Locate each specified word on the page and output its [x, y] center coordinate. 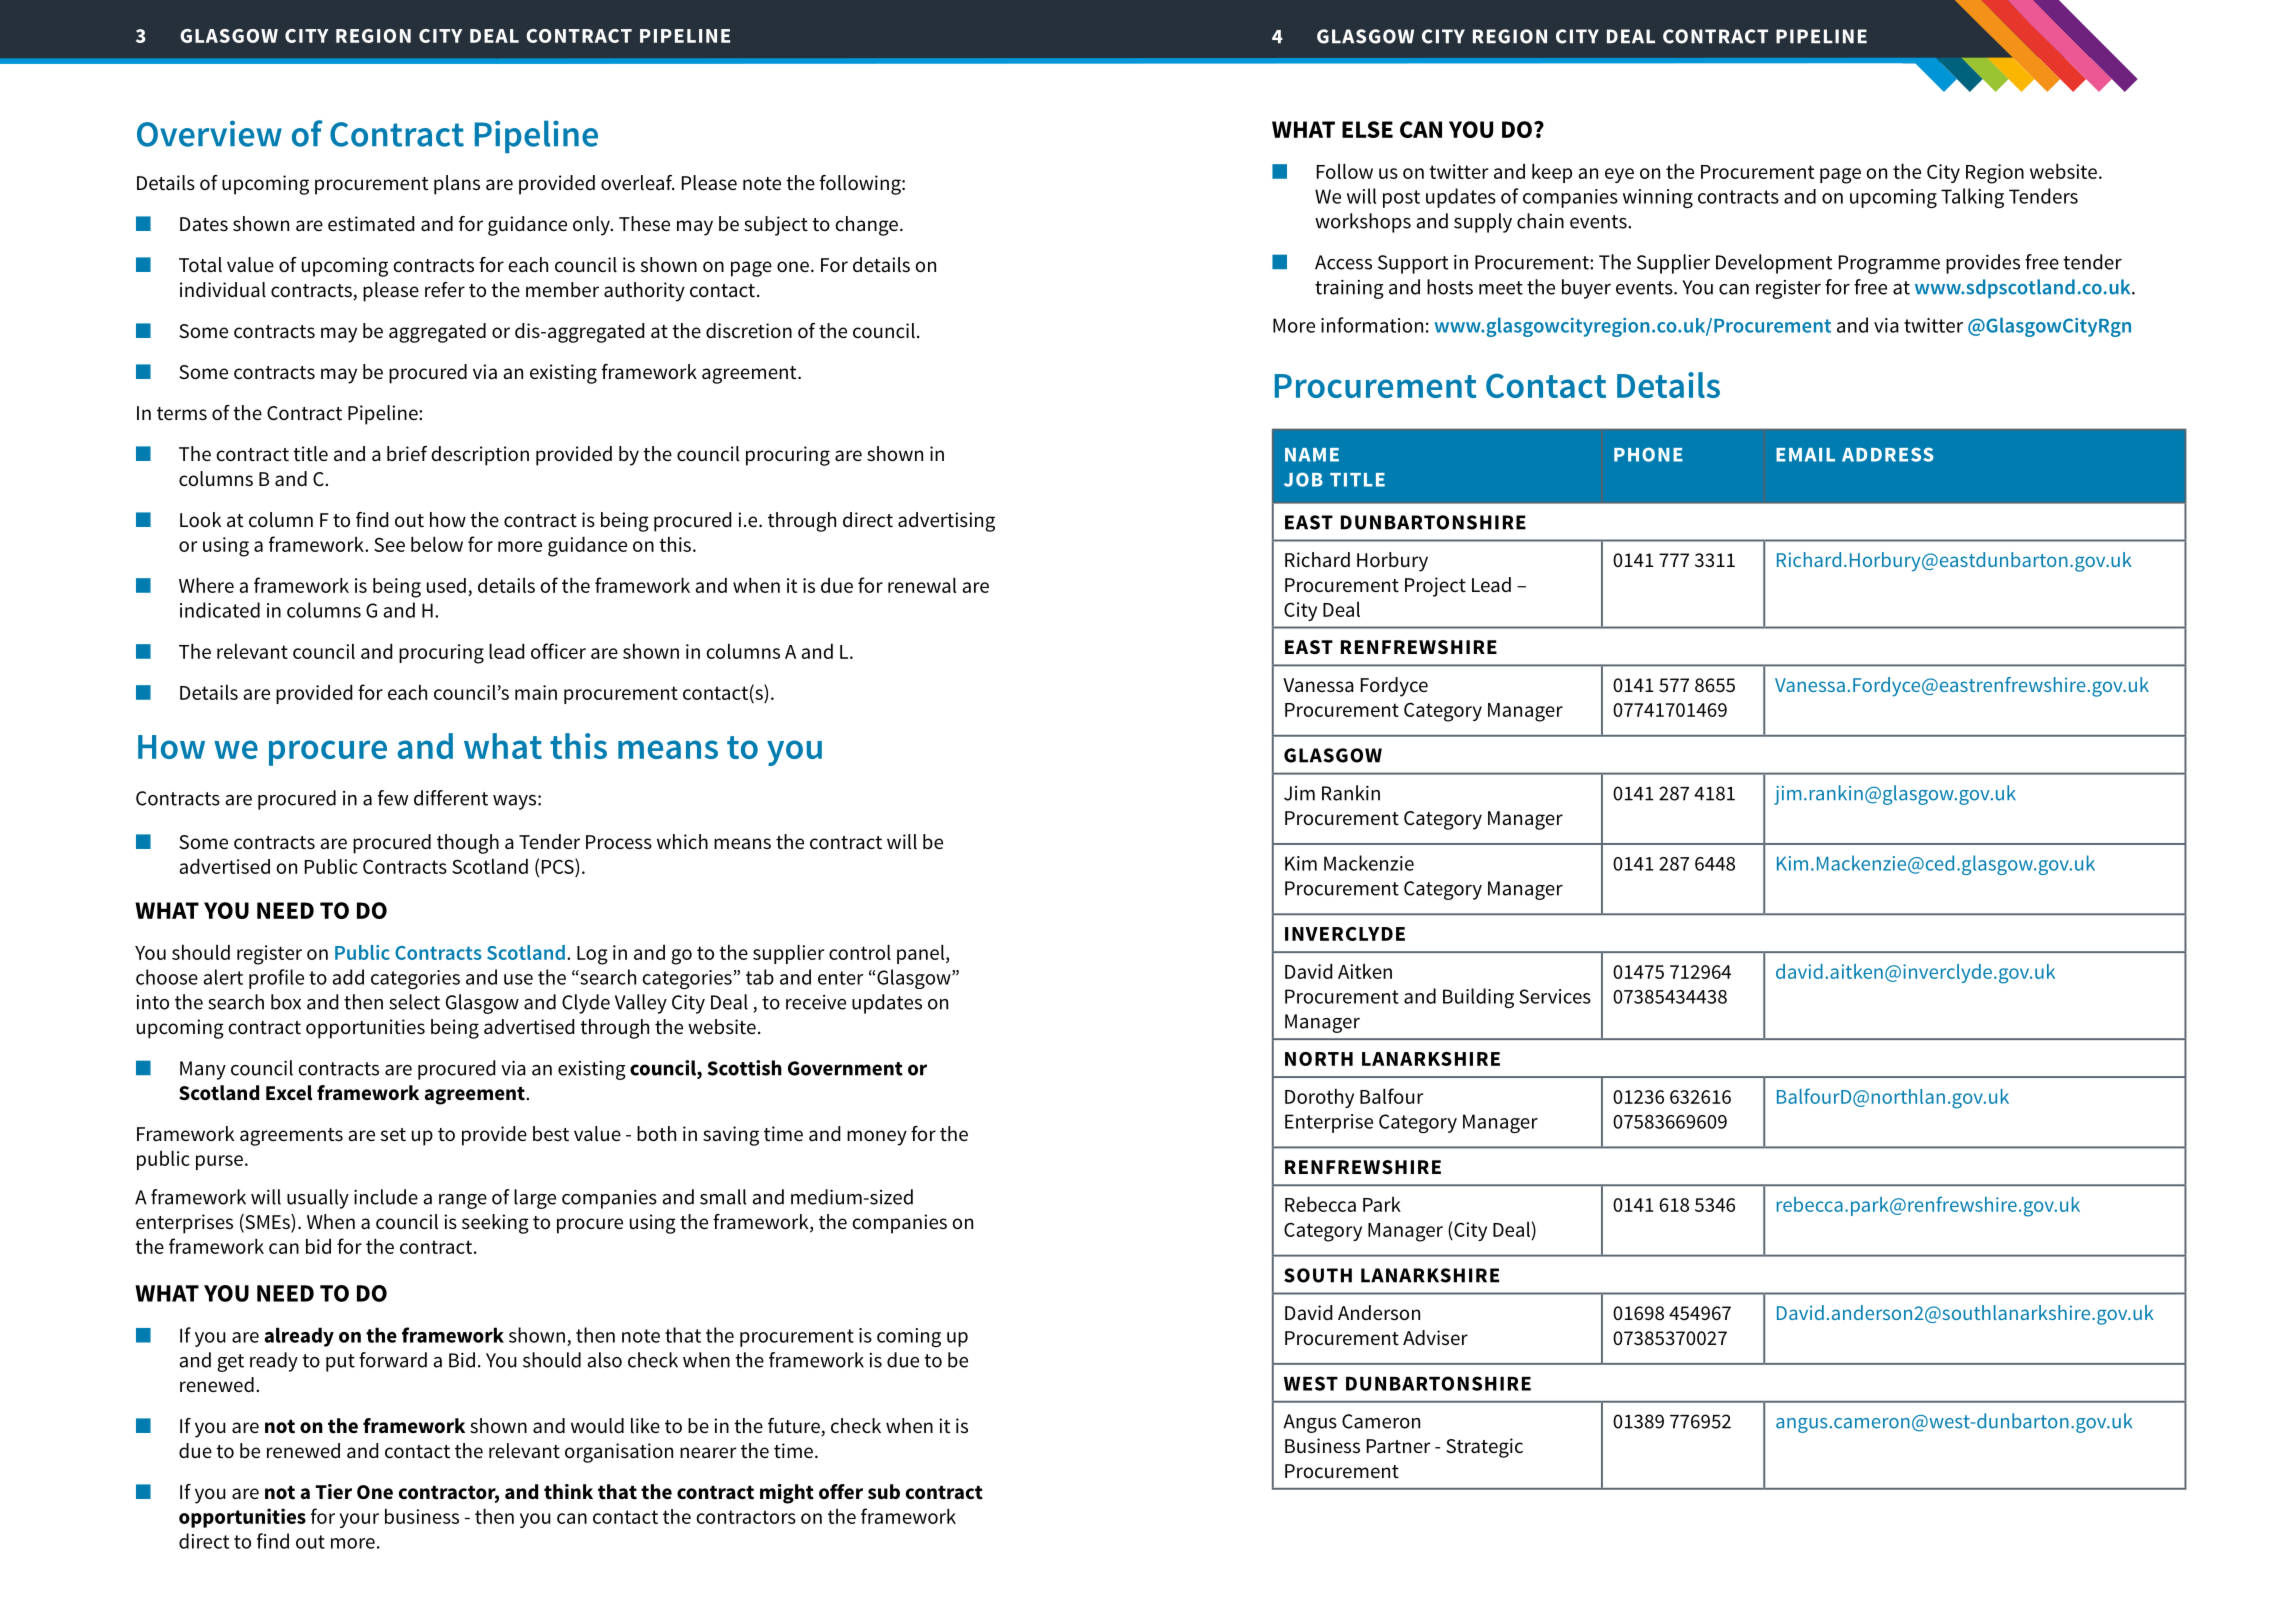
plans [457, 185]
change [866, 226]
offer [841, 1492]
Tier [333, 1492]
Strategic [1484, 1448]
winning [1658, 198]
